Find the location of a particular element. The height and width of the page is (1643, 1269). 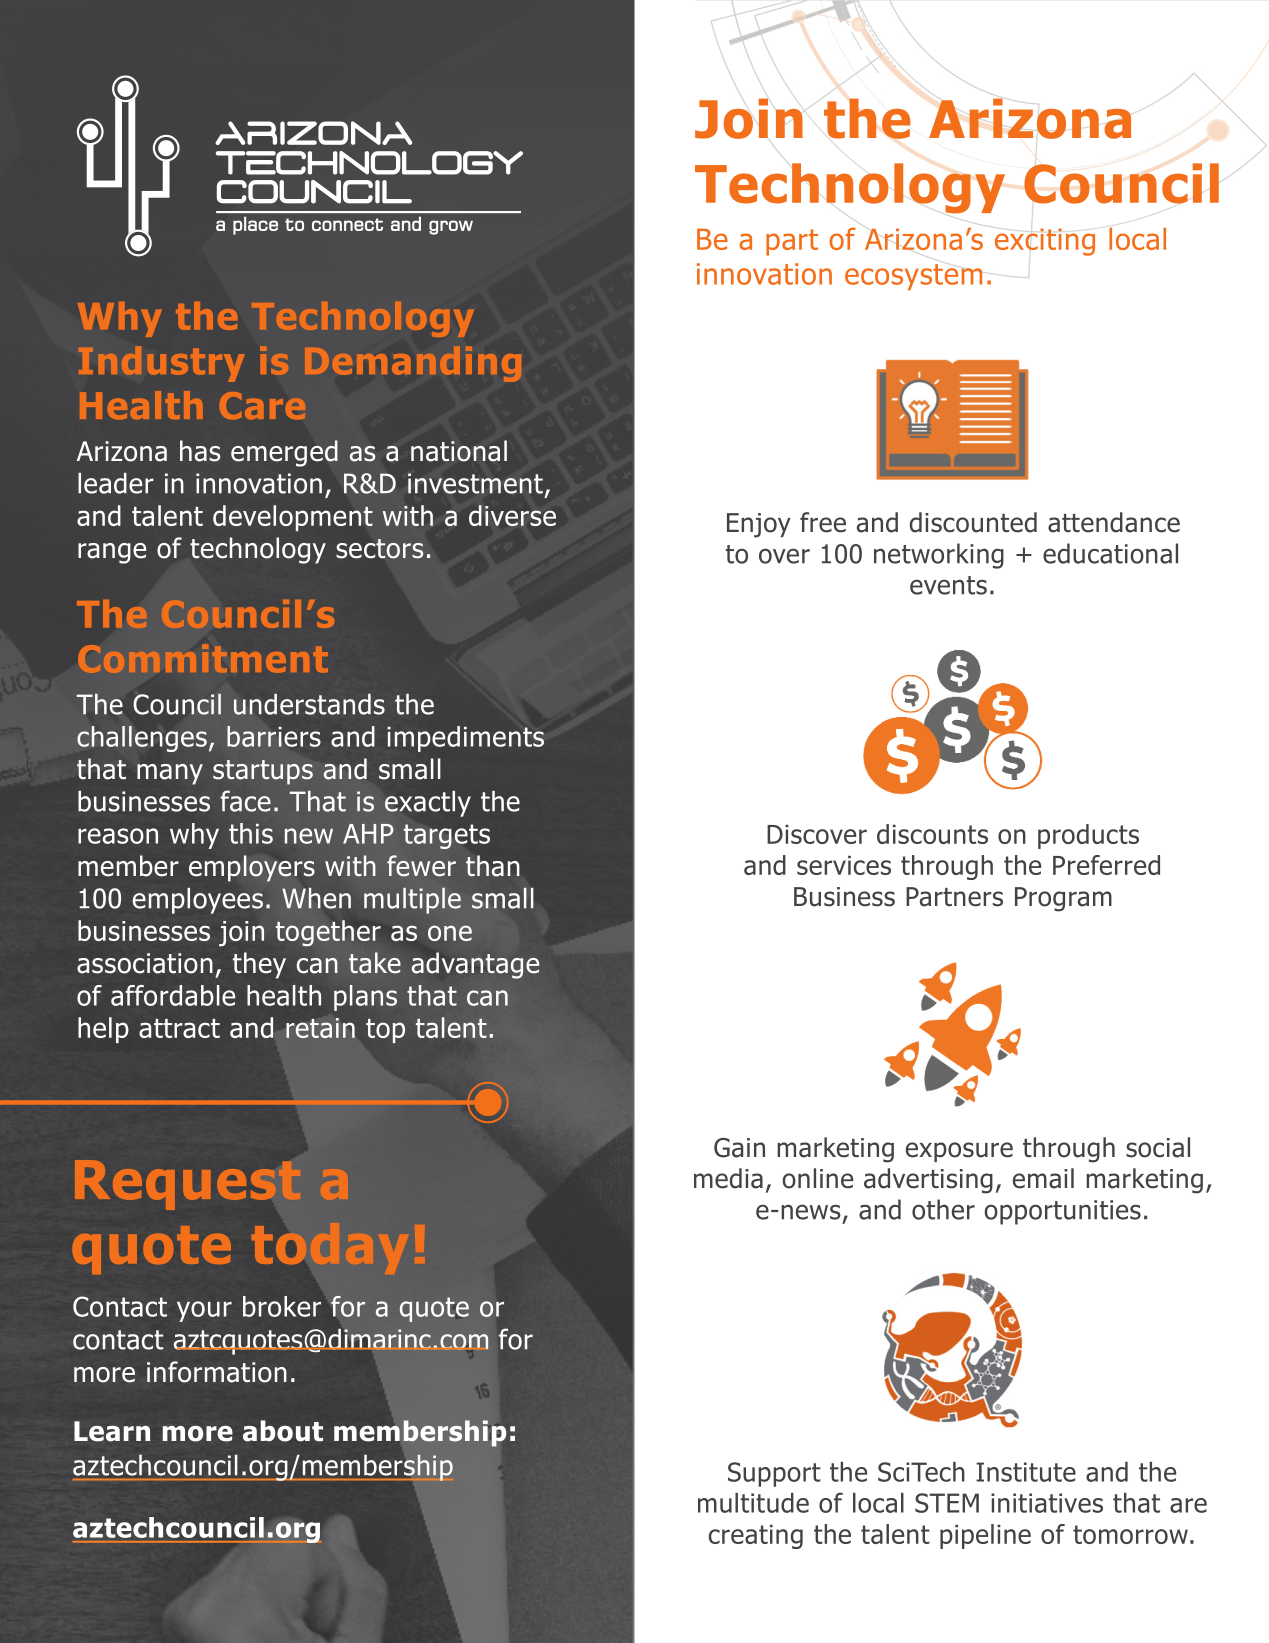

Demanding is located at coordinates (413, 364).
